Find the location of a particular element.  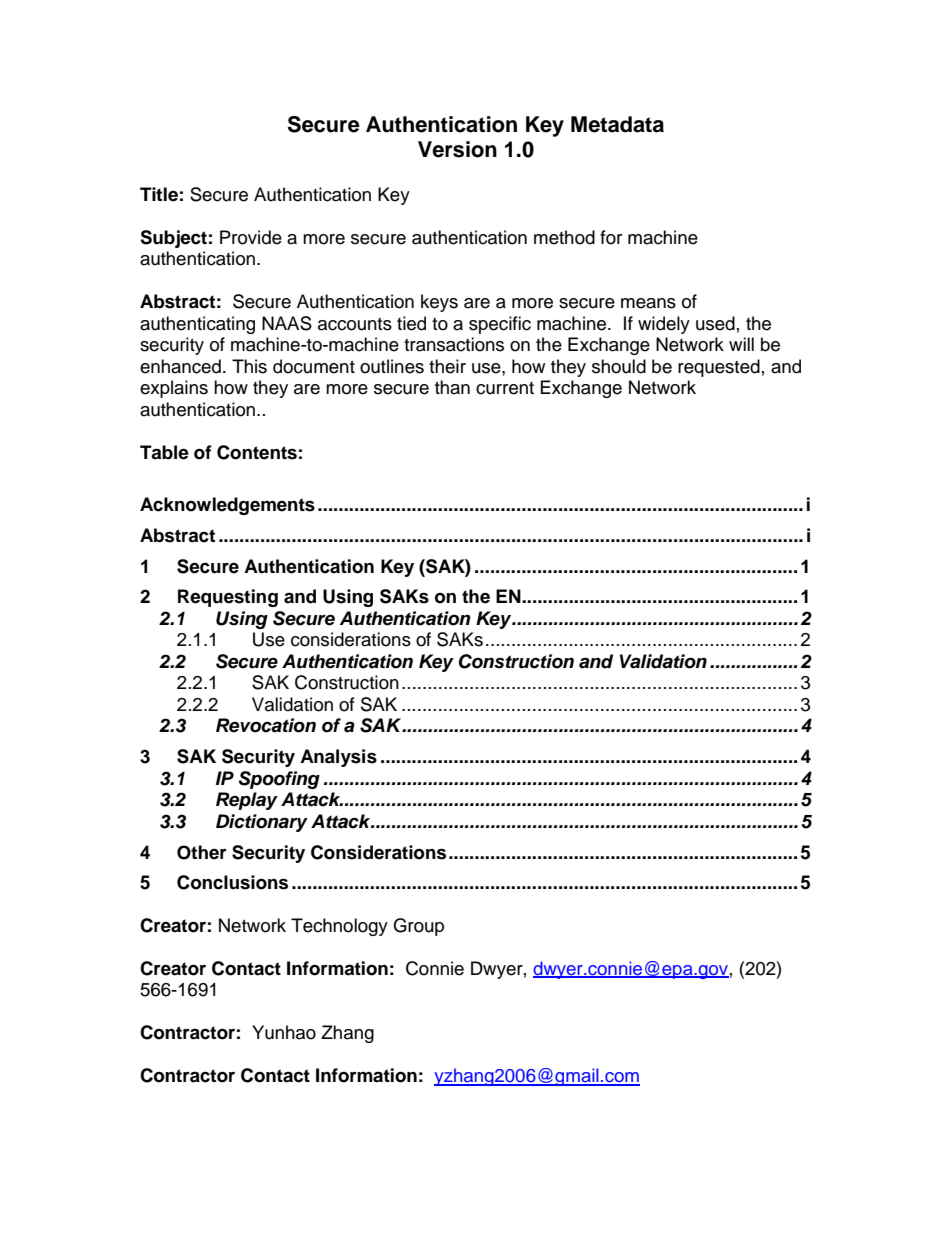

Version is located at coordinates (457, 149).
